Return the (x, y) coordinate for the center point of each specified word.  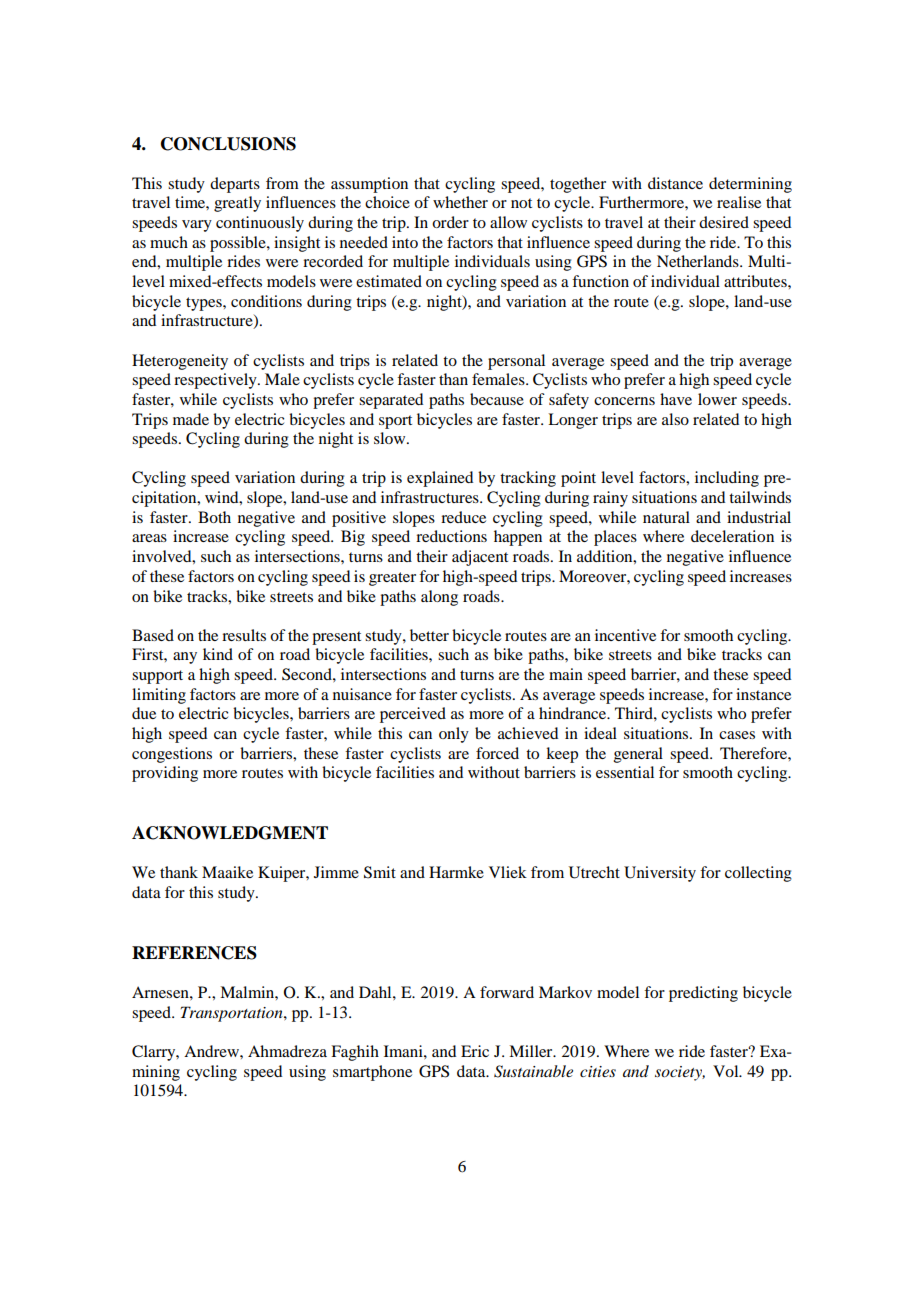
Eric (475, 1051)
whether (460, 202)
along (439, 598)
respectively (216, 381)
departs (235, 185)
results (244, 635)
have (676, 399)
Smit (380, 872)
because (497, 399)
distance (675, 183)
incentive (625, 635)
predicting (703, 994)
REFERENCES (194, 953)
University (660, 874)
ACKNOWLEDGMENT (230, 833)
